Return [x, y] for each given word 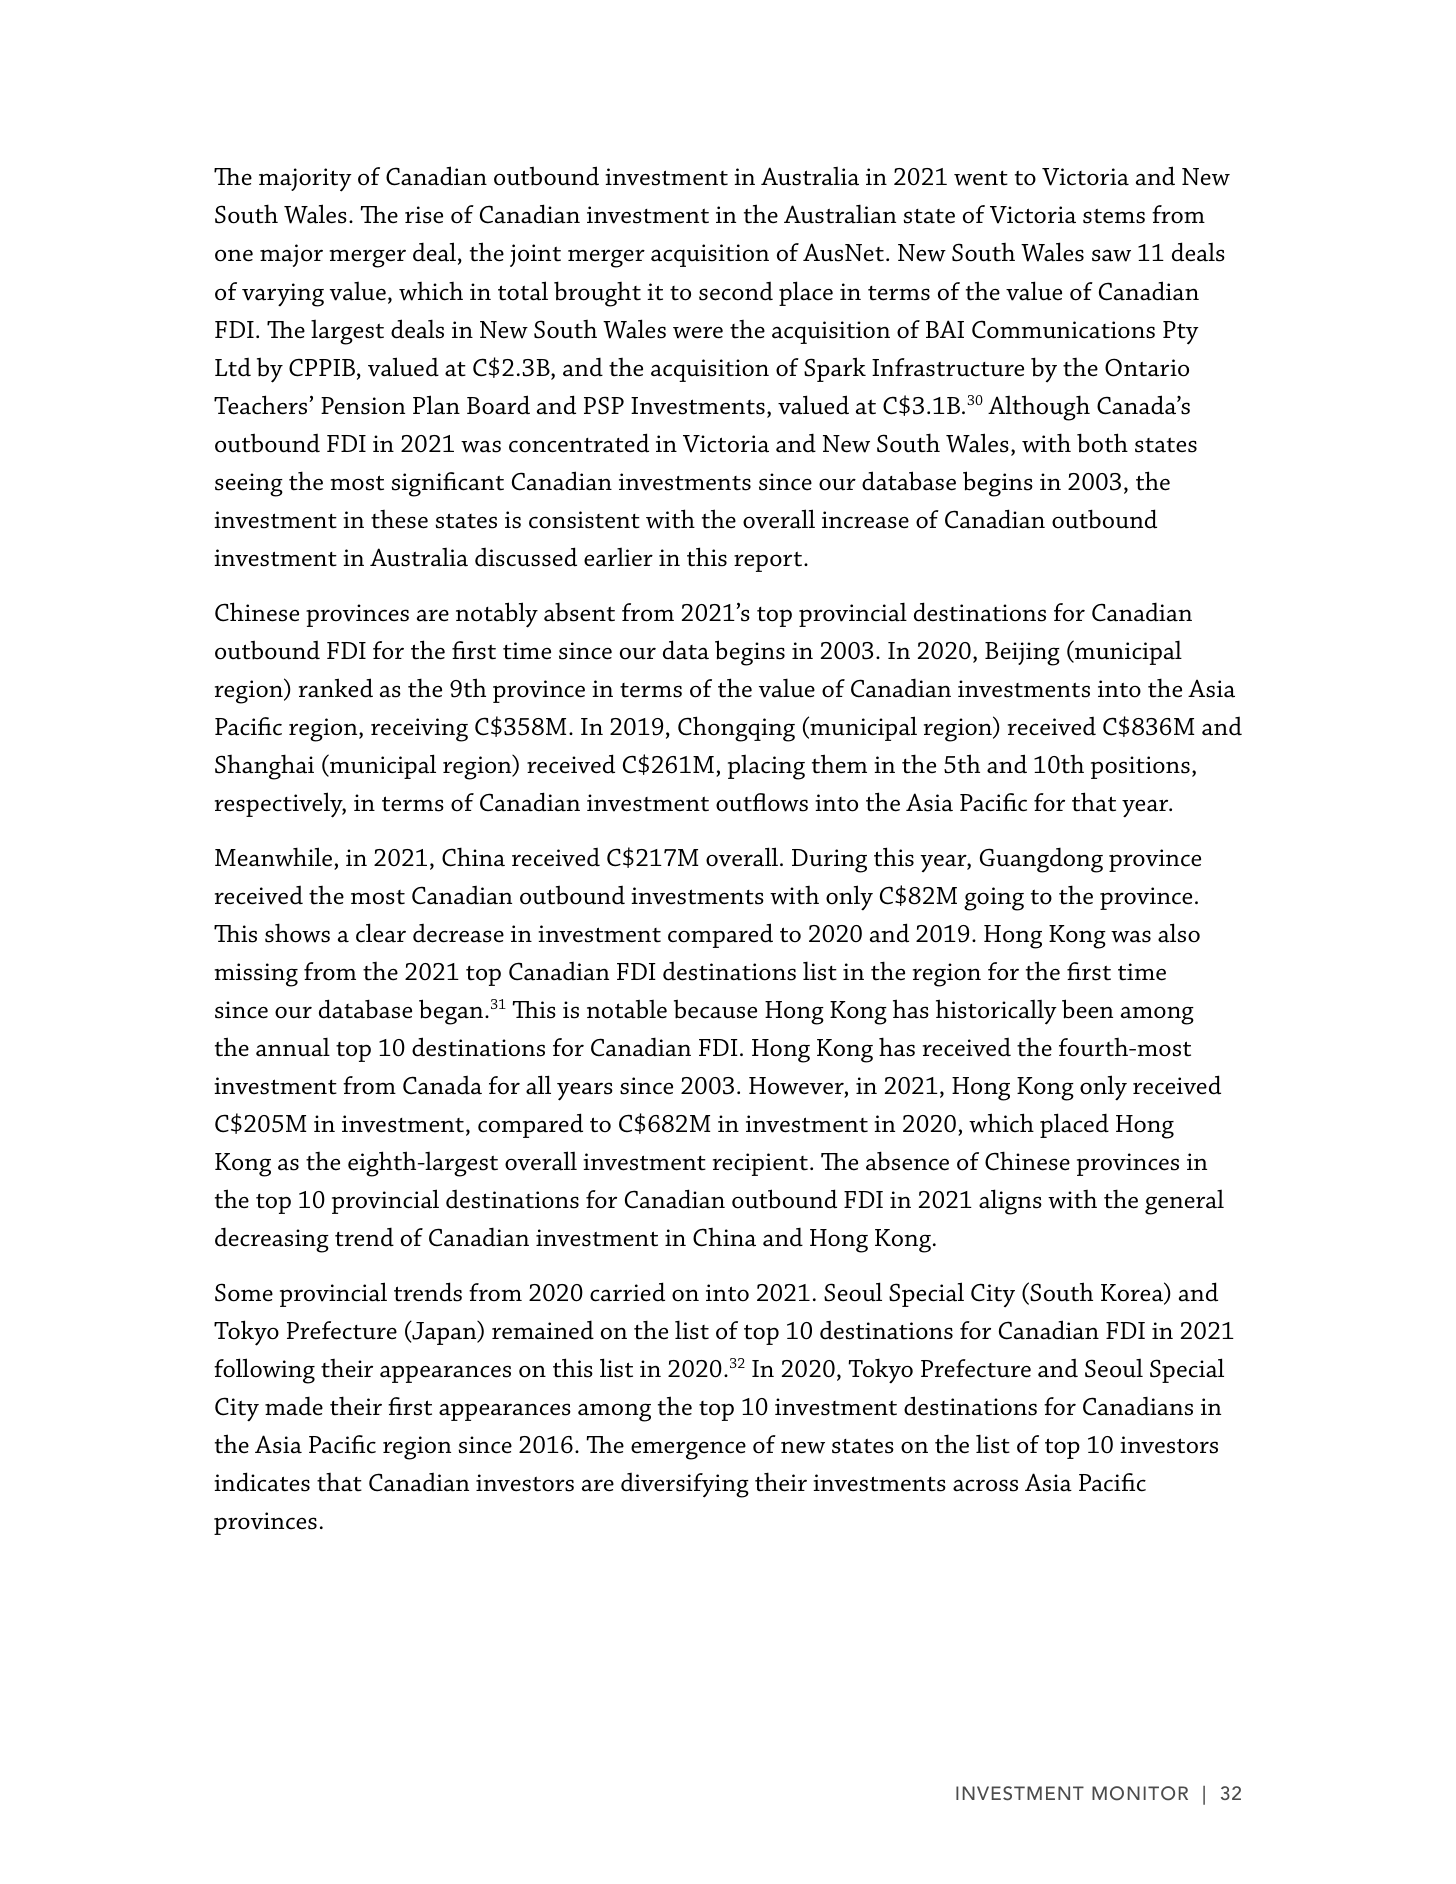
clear [381, 933]
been [1087, 1009]
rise [424, 215]
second [736, 291]
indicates [262, 1482]
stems [1114, 216]
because [715, 1009]
